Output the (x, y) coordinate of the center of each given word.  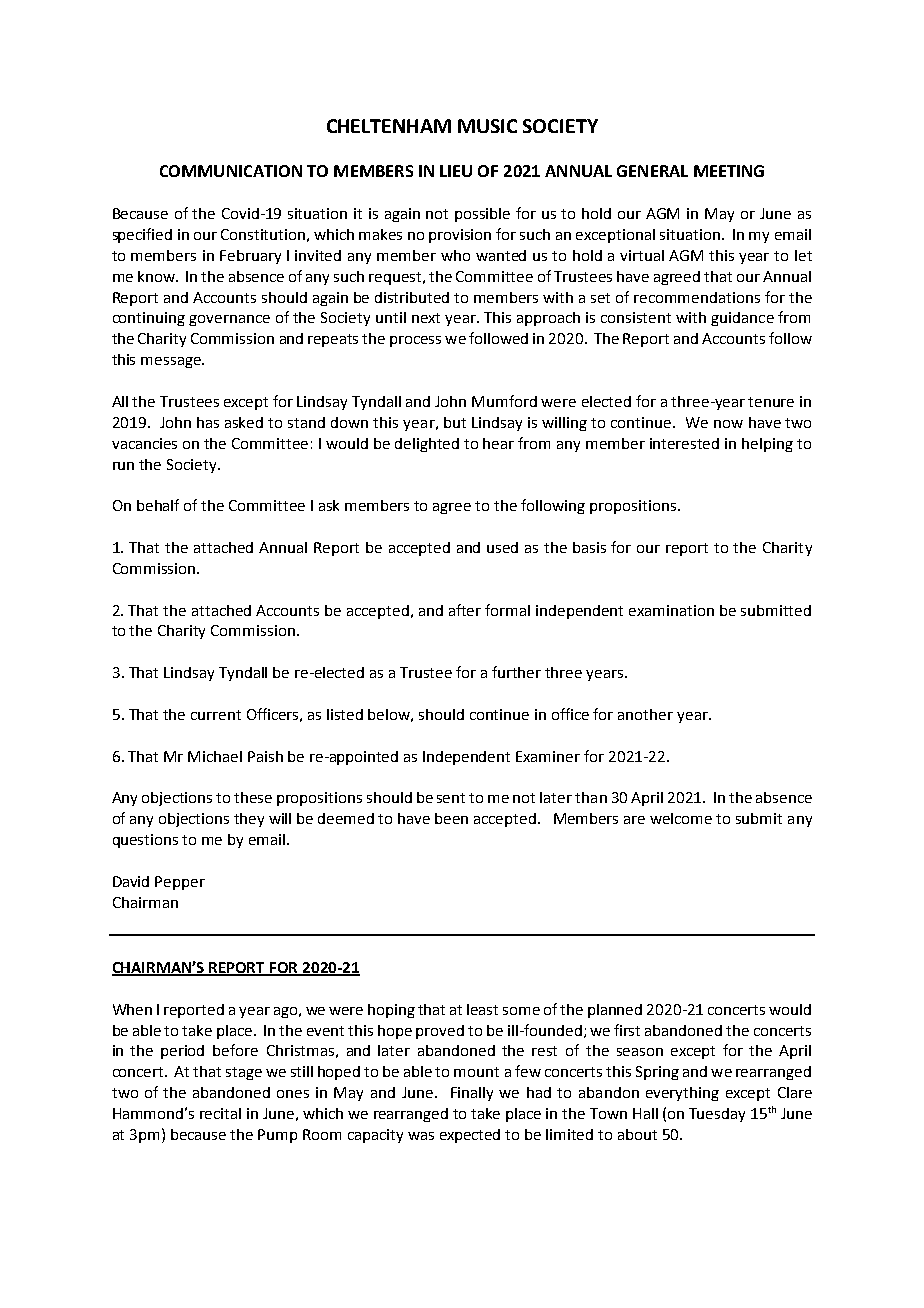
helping (767, 445)
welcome (681, 818)
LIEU (456, 171)
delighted (427, 445)
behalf (158, 505)
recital (220, 1113)
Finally (472, 1094)
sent (451, 798)
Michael (215, 756)
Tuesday (717, 1115)
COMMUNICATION (231, 171)
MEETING (729, 171)
